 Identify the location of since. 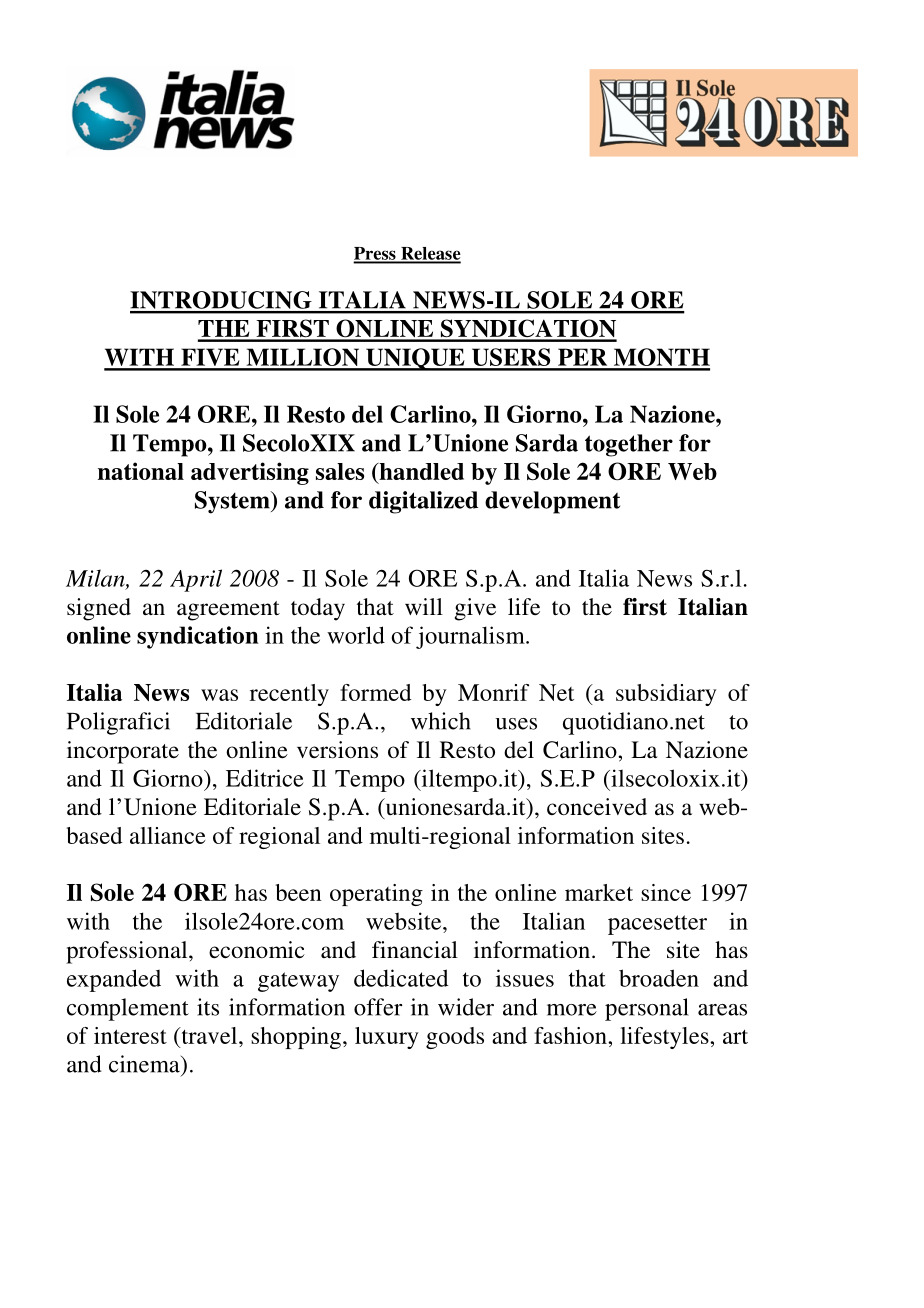
(666, 892).
